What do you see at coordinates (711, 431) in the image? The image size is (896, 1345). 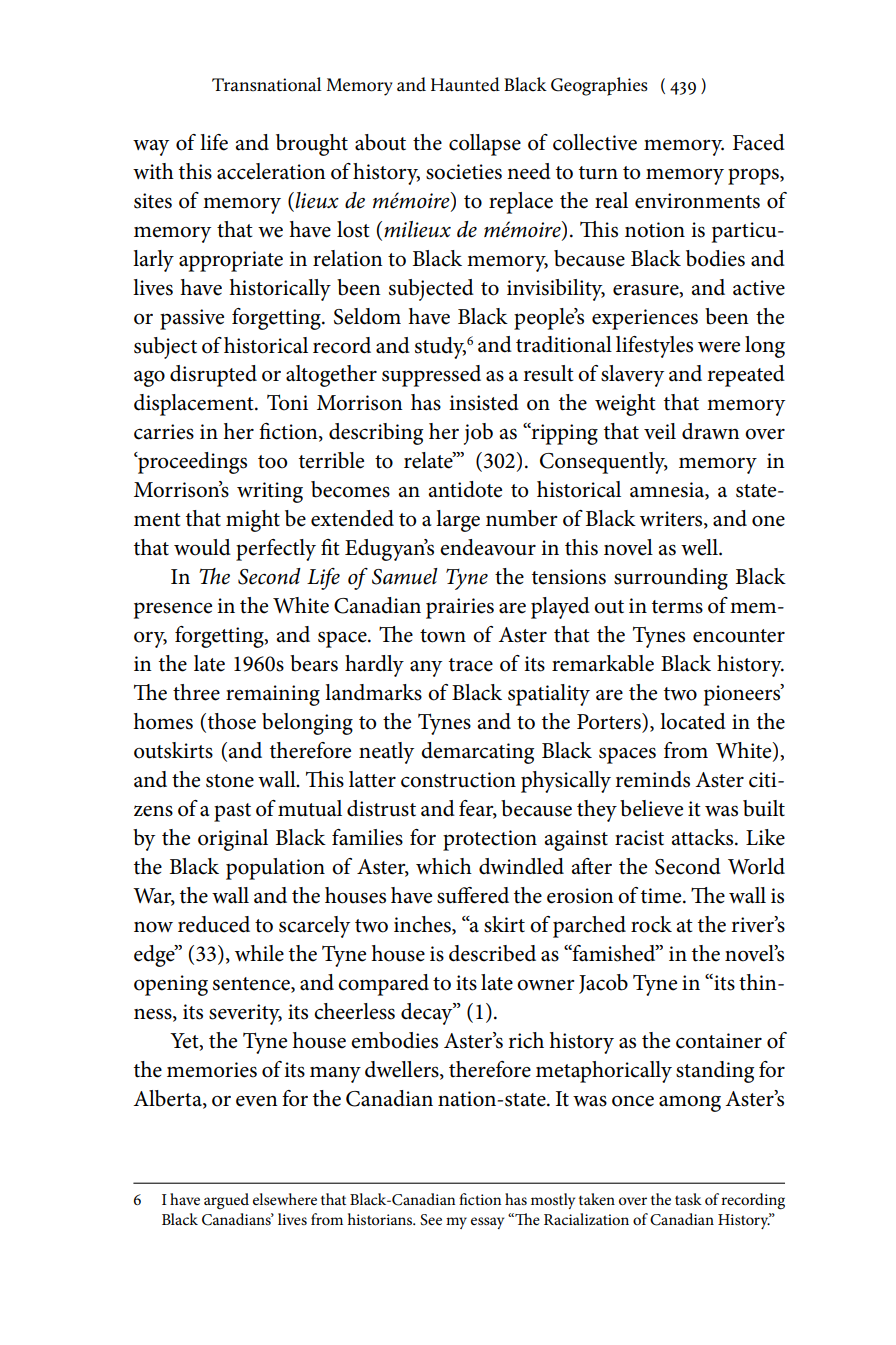 I see `drawn` at bounding box center [711, 431].
